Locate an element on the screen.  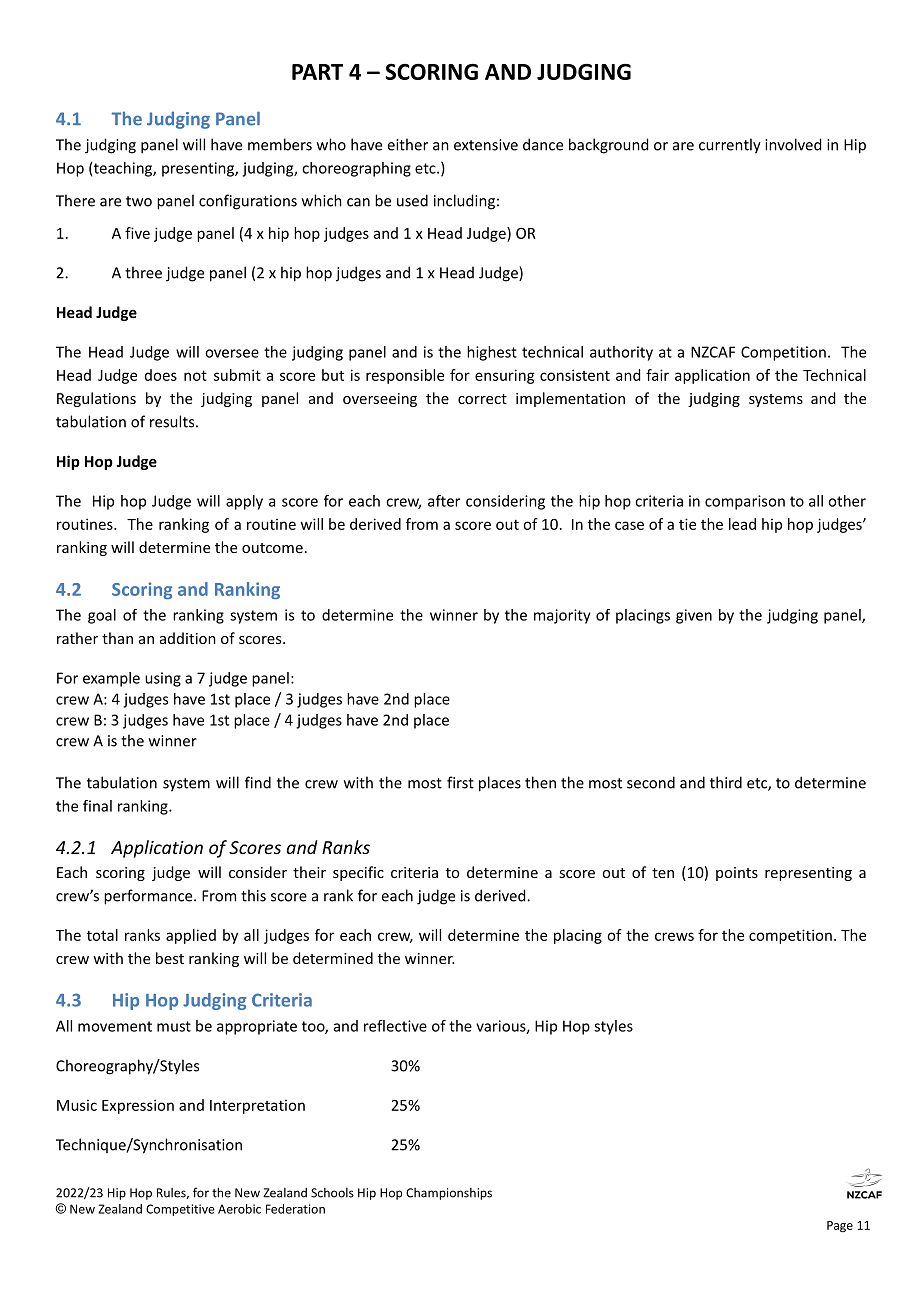
first is located at coordinates (460, 782).
